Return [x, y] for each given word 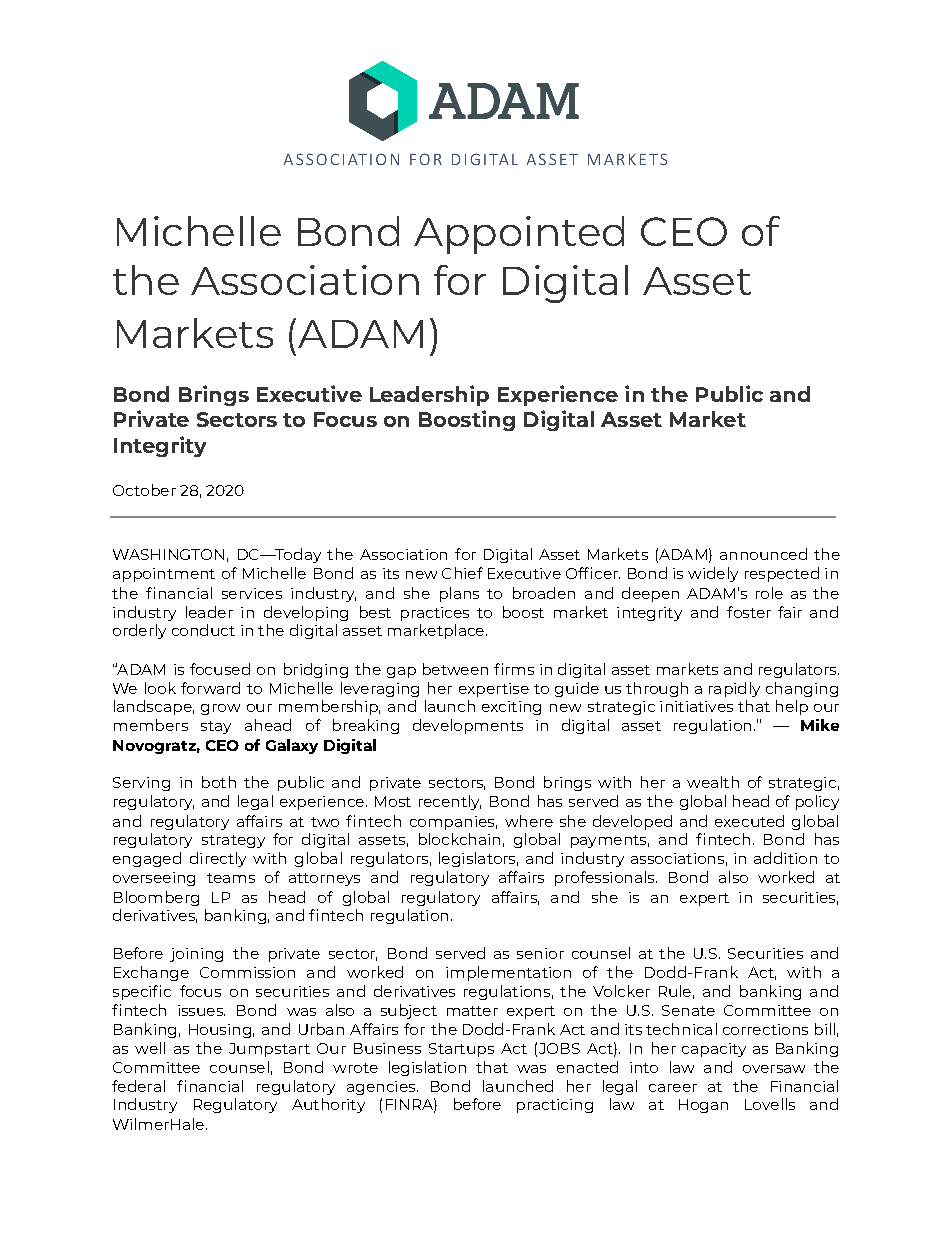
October [144, 490]
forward [210, 688]
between [455, 669]
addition [785, 858]
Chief [462, 573]
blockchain [459, 839]
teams [231, 878]
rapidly [734, 689]
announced [763, 554]
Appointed [519, 235]
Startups [461, 1050]
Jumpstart [269, 1050]
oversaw [774, 1069]
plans [459, 594]
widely [713, 574]
